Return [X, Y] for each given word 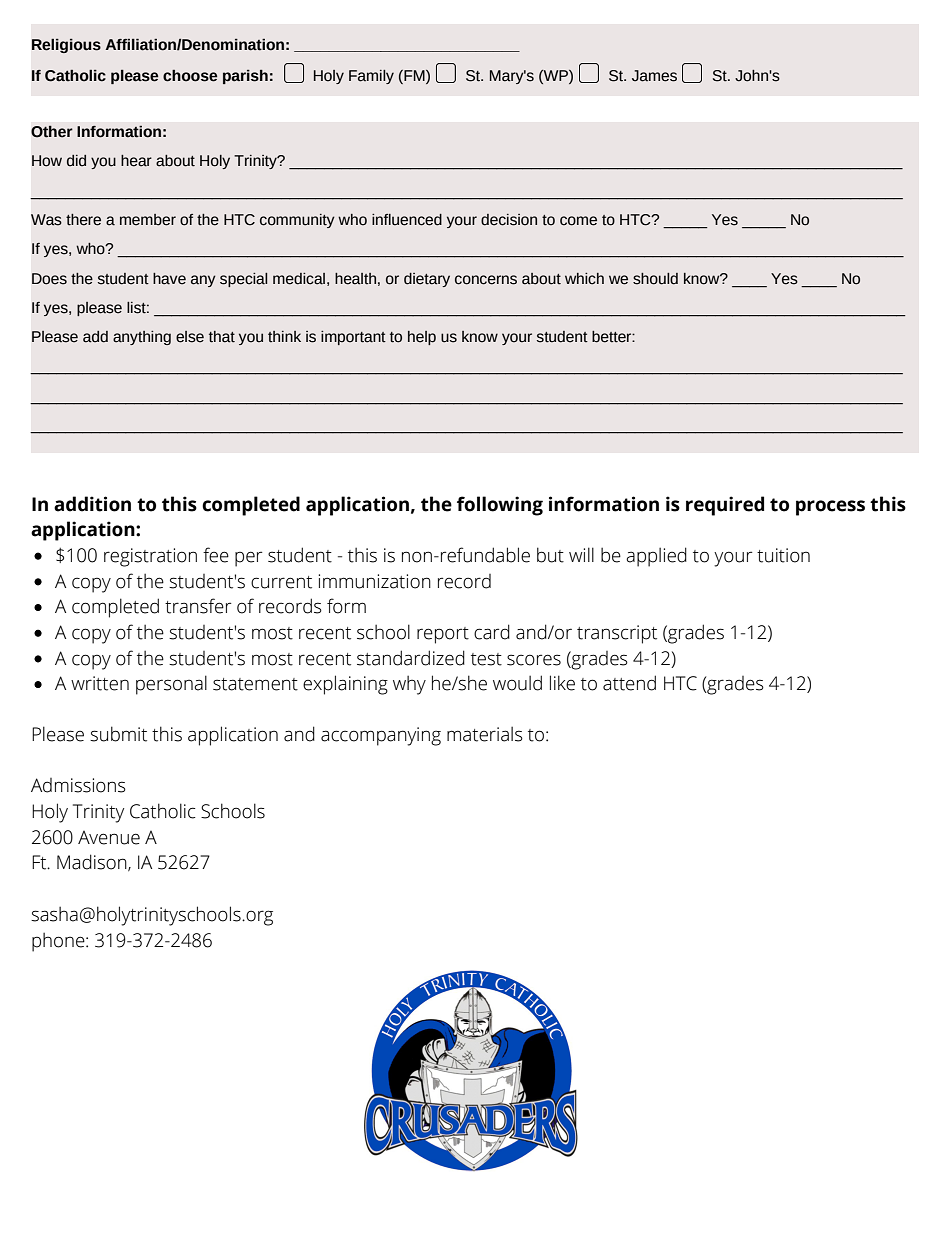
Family [371, 77]
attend [629, 683]
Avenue [109, 838]
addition [92, 504]
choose [190, 75]
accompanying [381, 736]
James [654, 76]
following [500, 506]
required [725, 506]
